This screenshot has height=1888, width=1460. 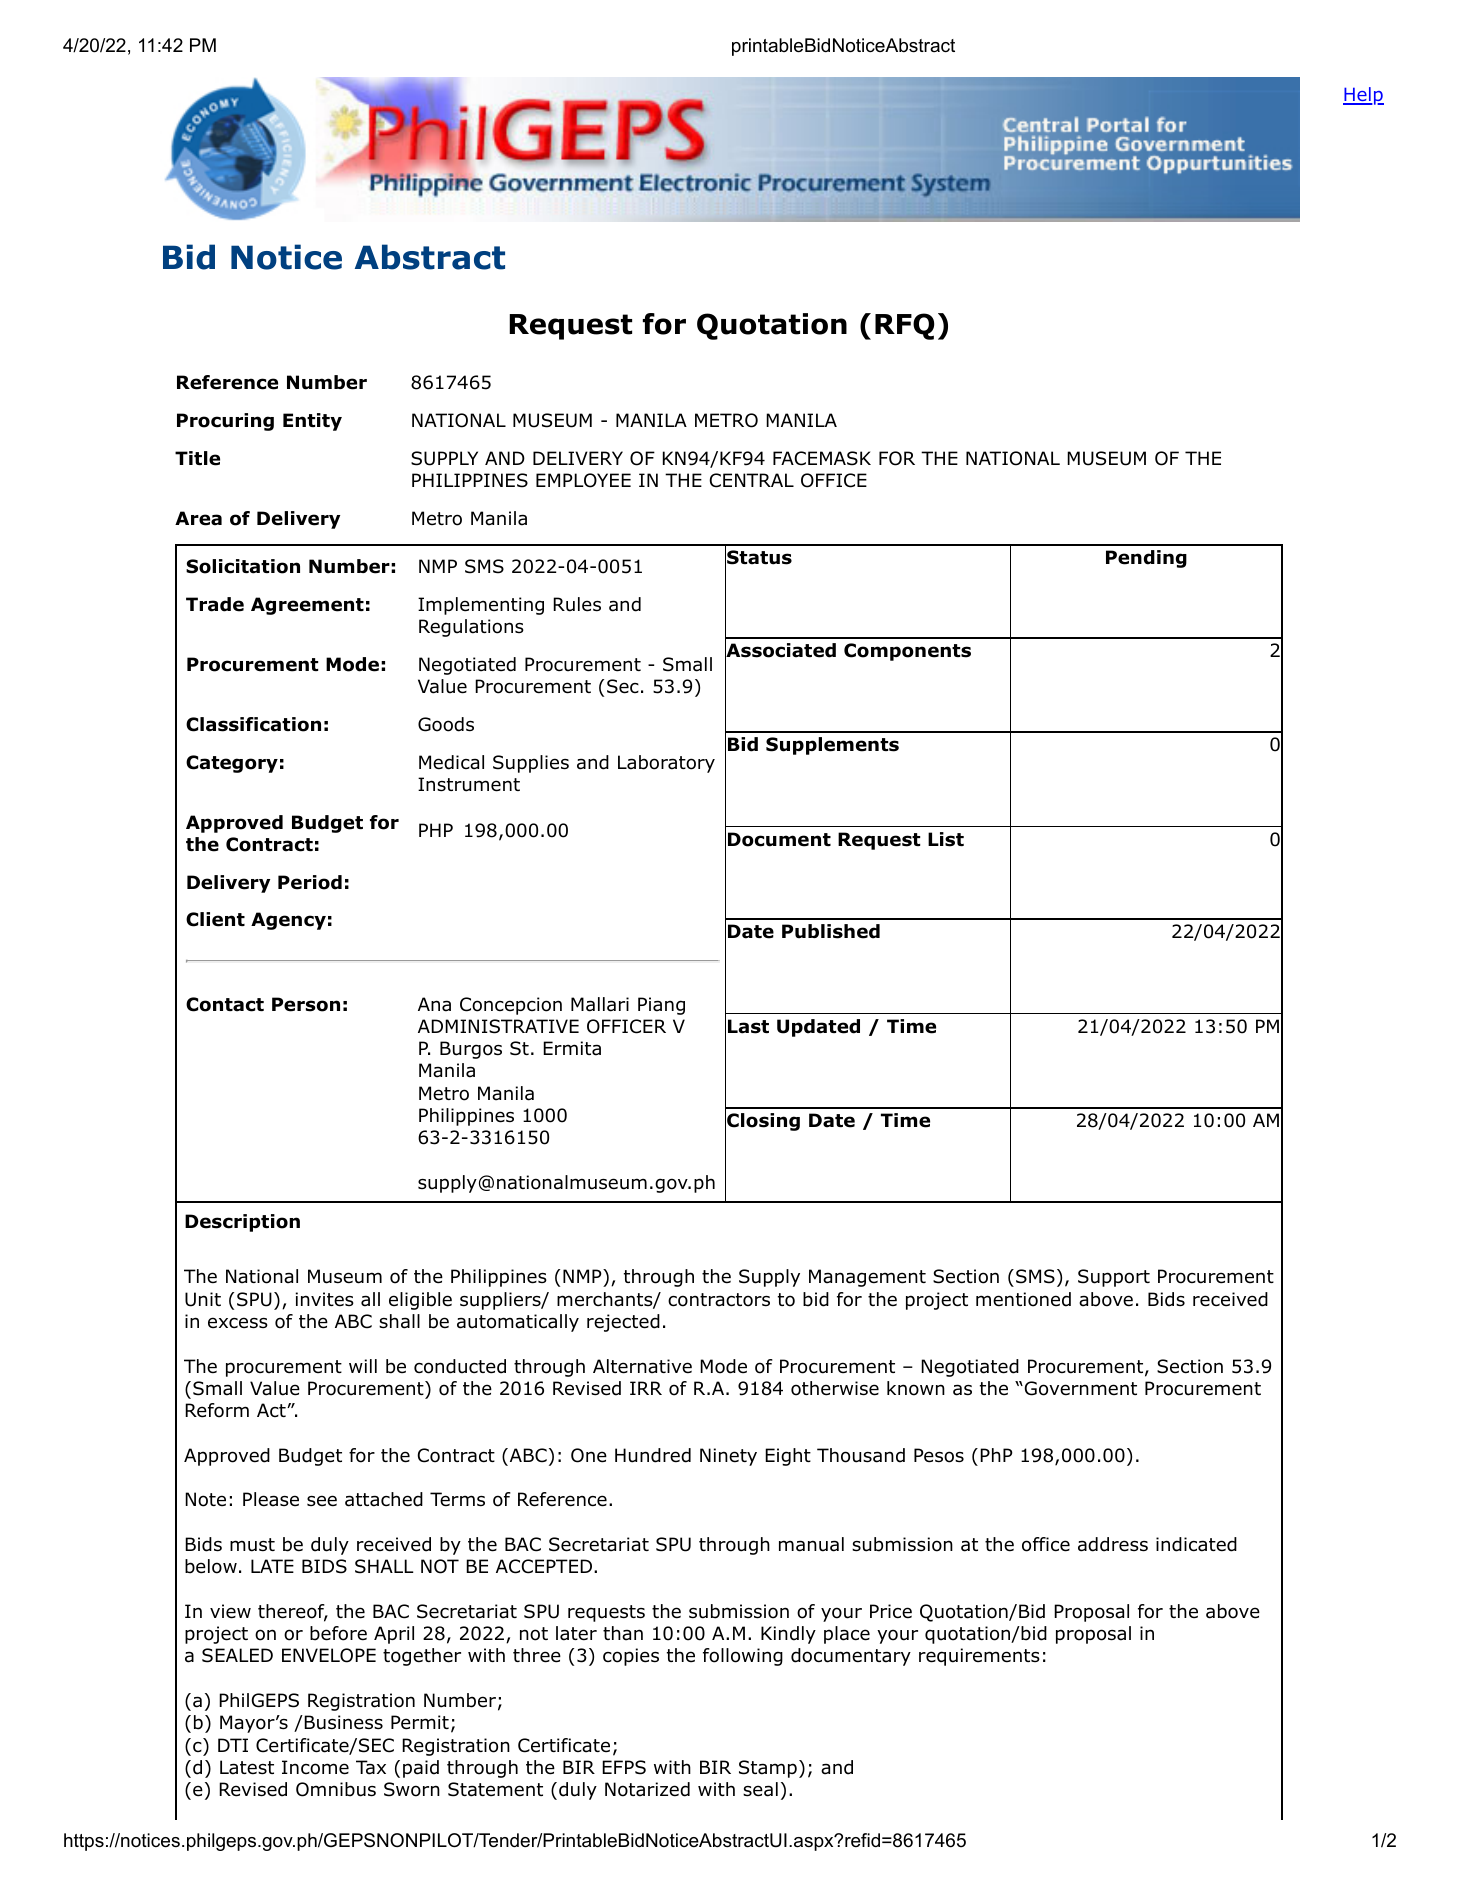 I want to click on Help, so click(x=1363, y=96).
